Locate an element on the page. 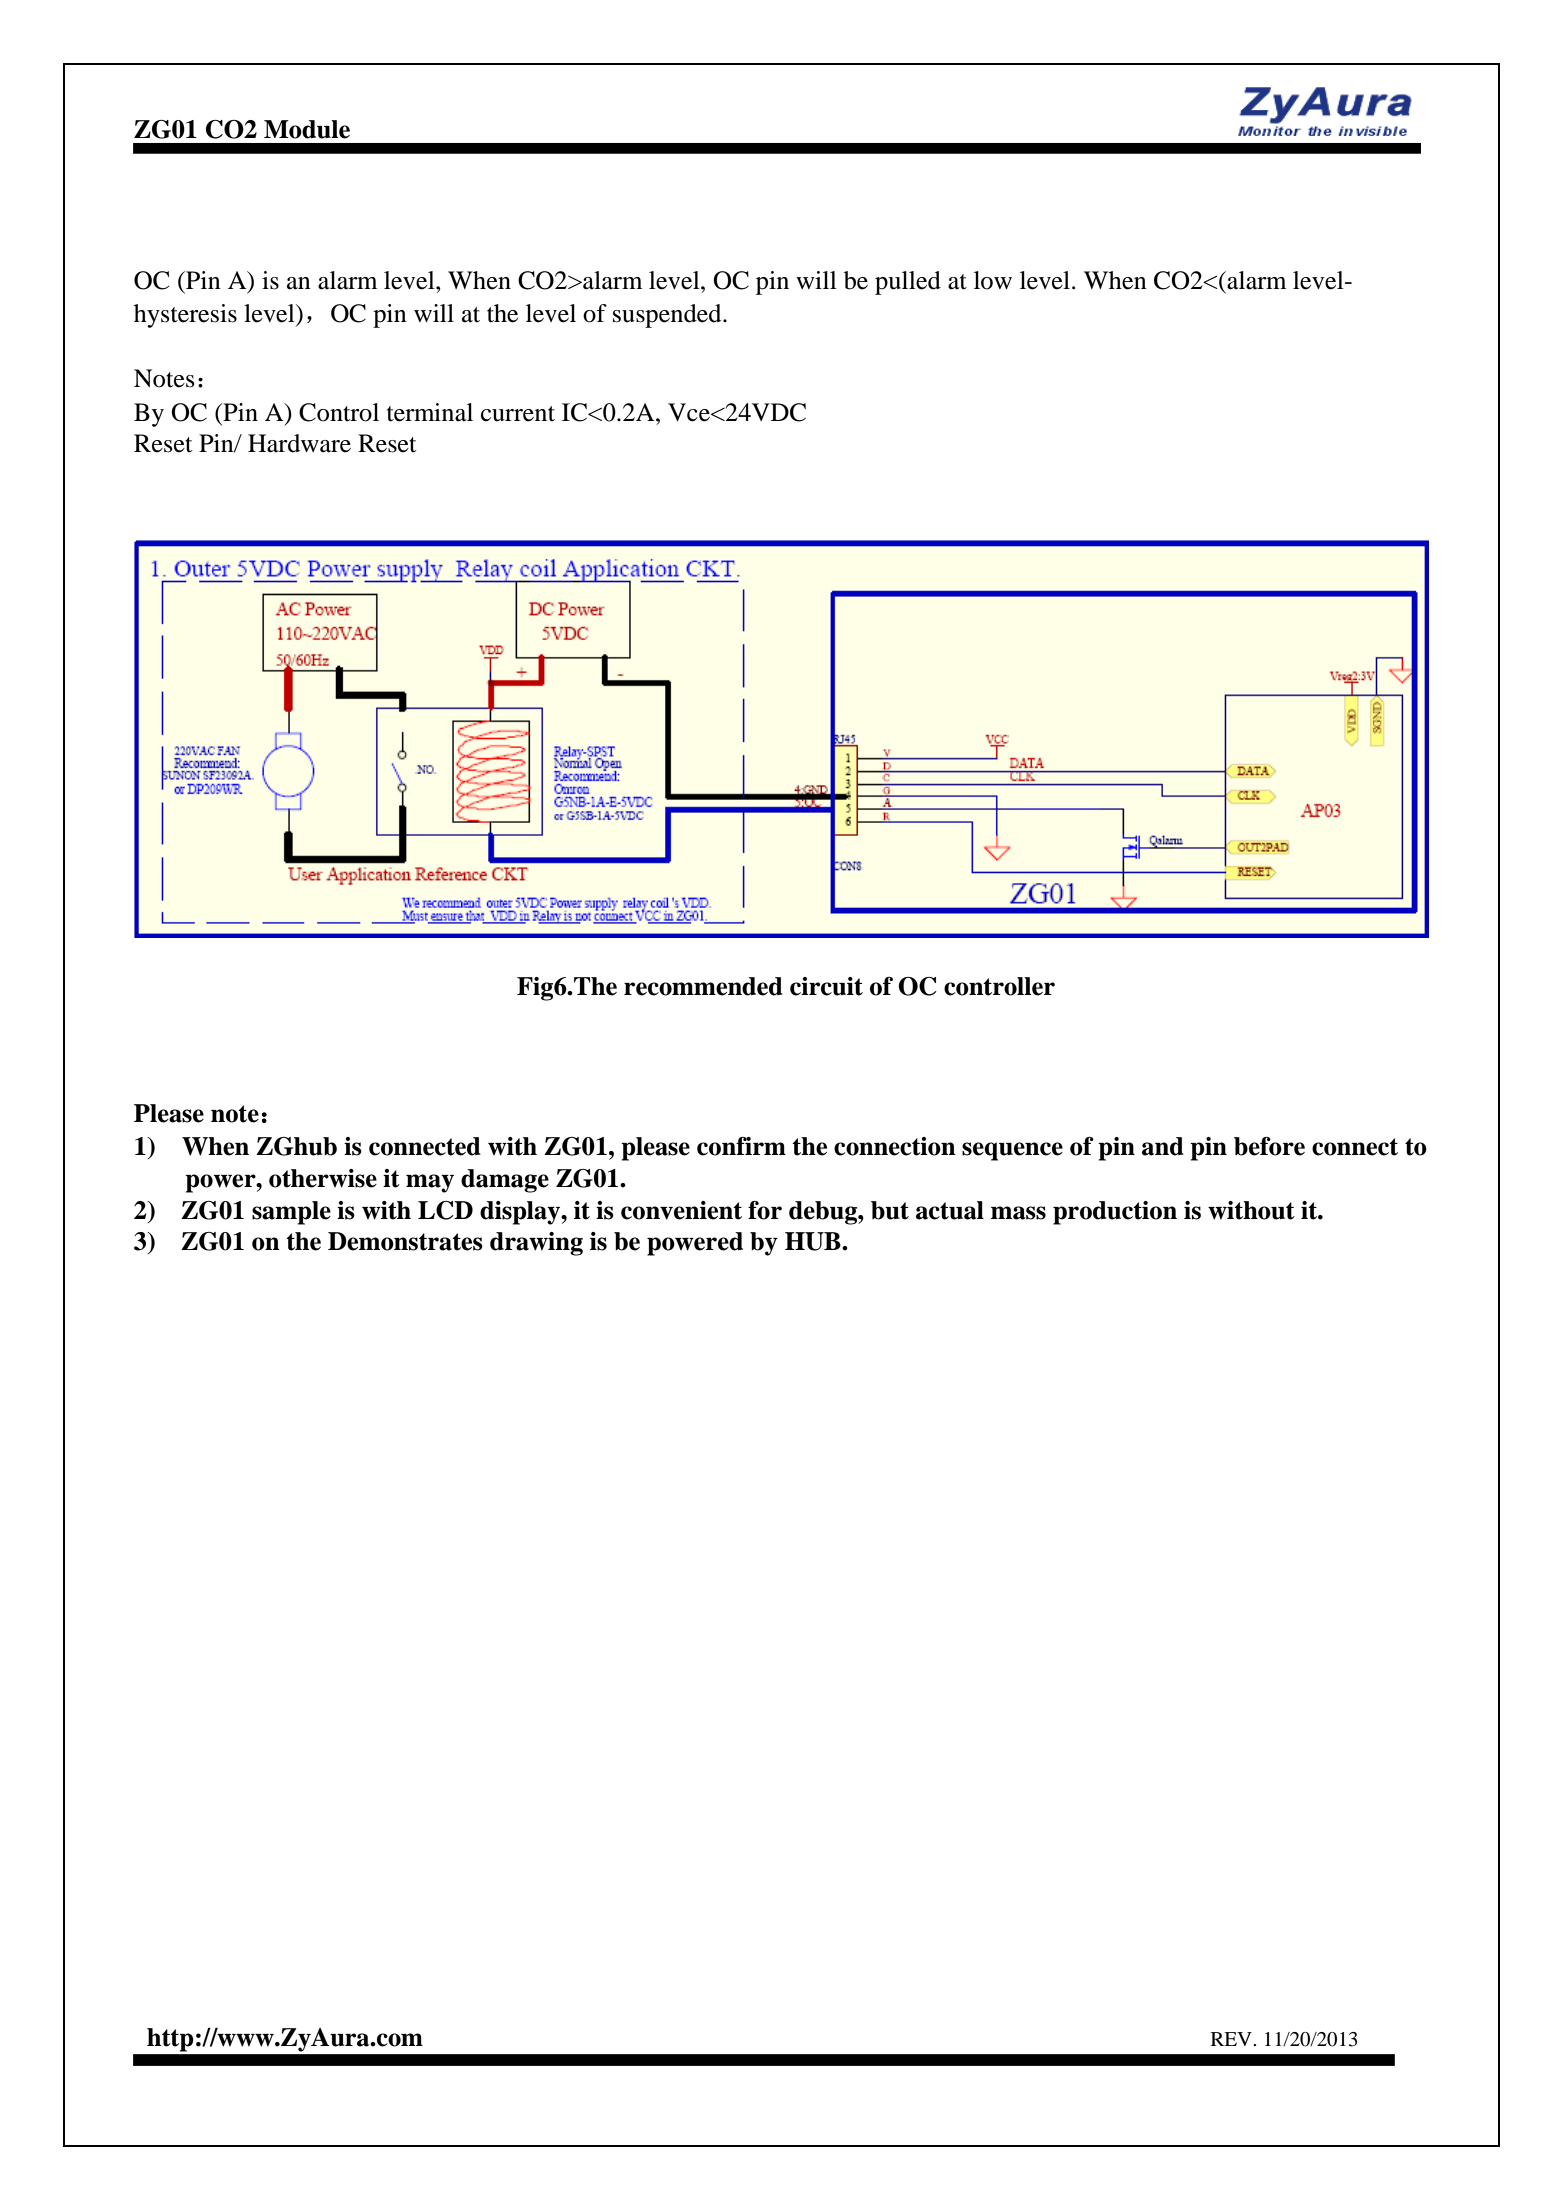  Demonstrates is located at coordinates (405, 1241).
